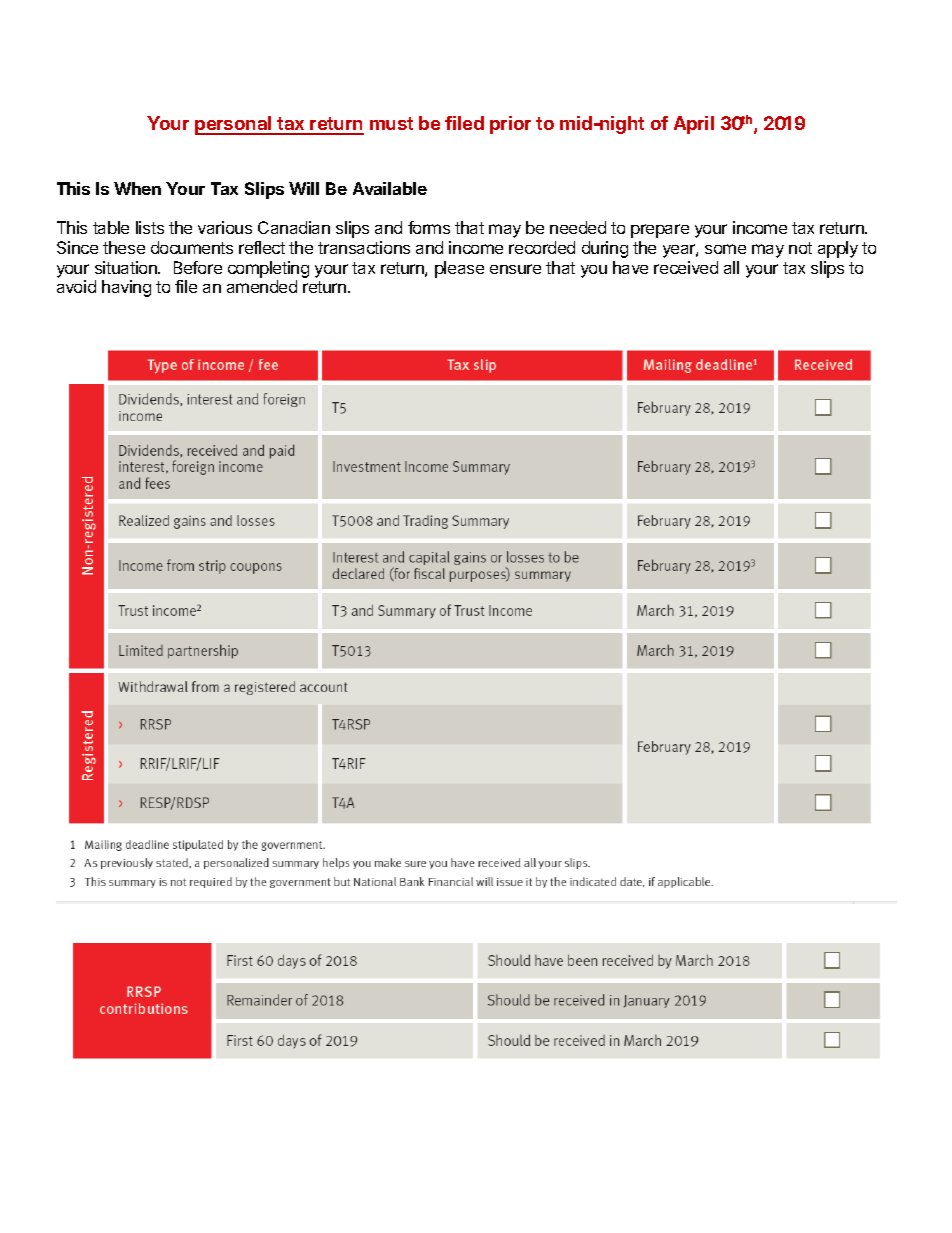 The width and height of the image is (952, 1233). What do you see at coordinates (542, 247) in the image?
I see `recorded` at bounding box center [542, 247].
